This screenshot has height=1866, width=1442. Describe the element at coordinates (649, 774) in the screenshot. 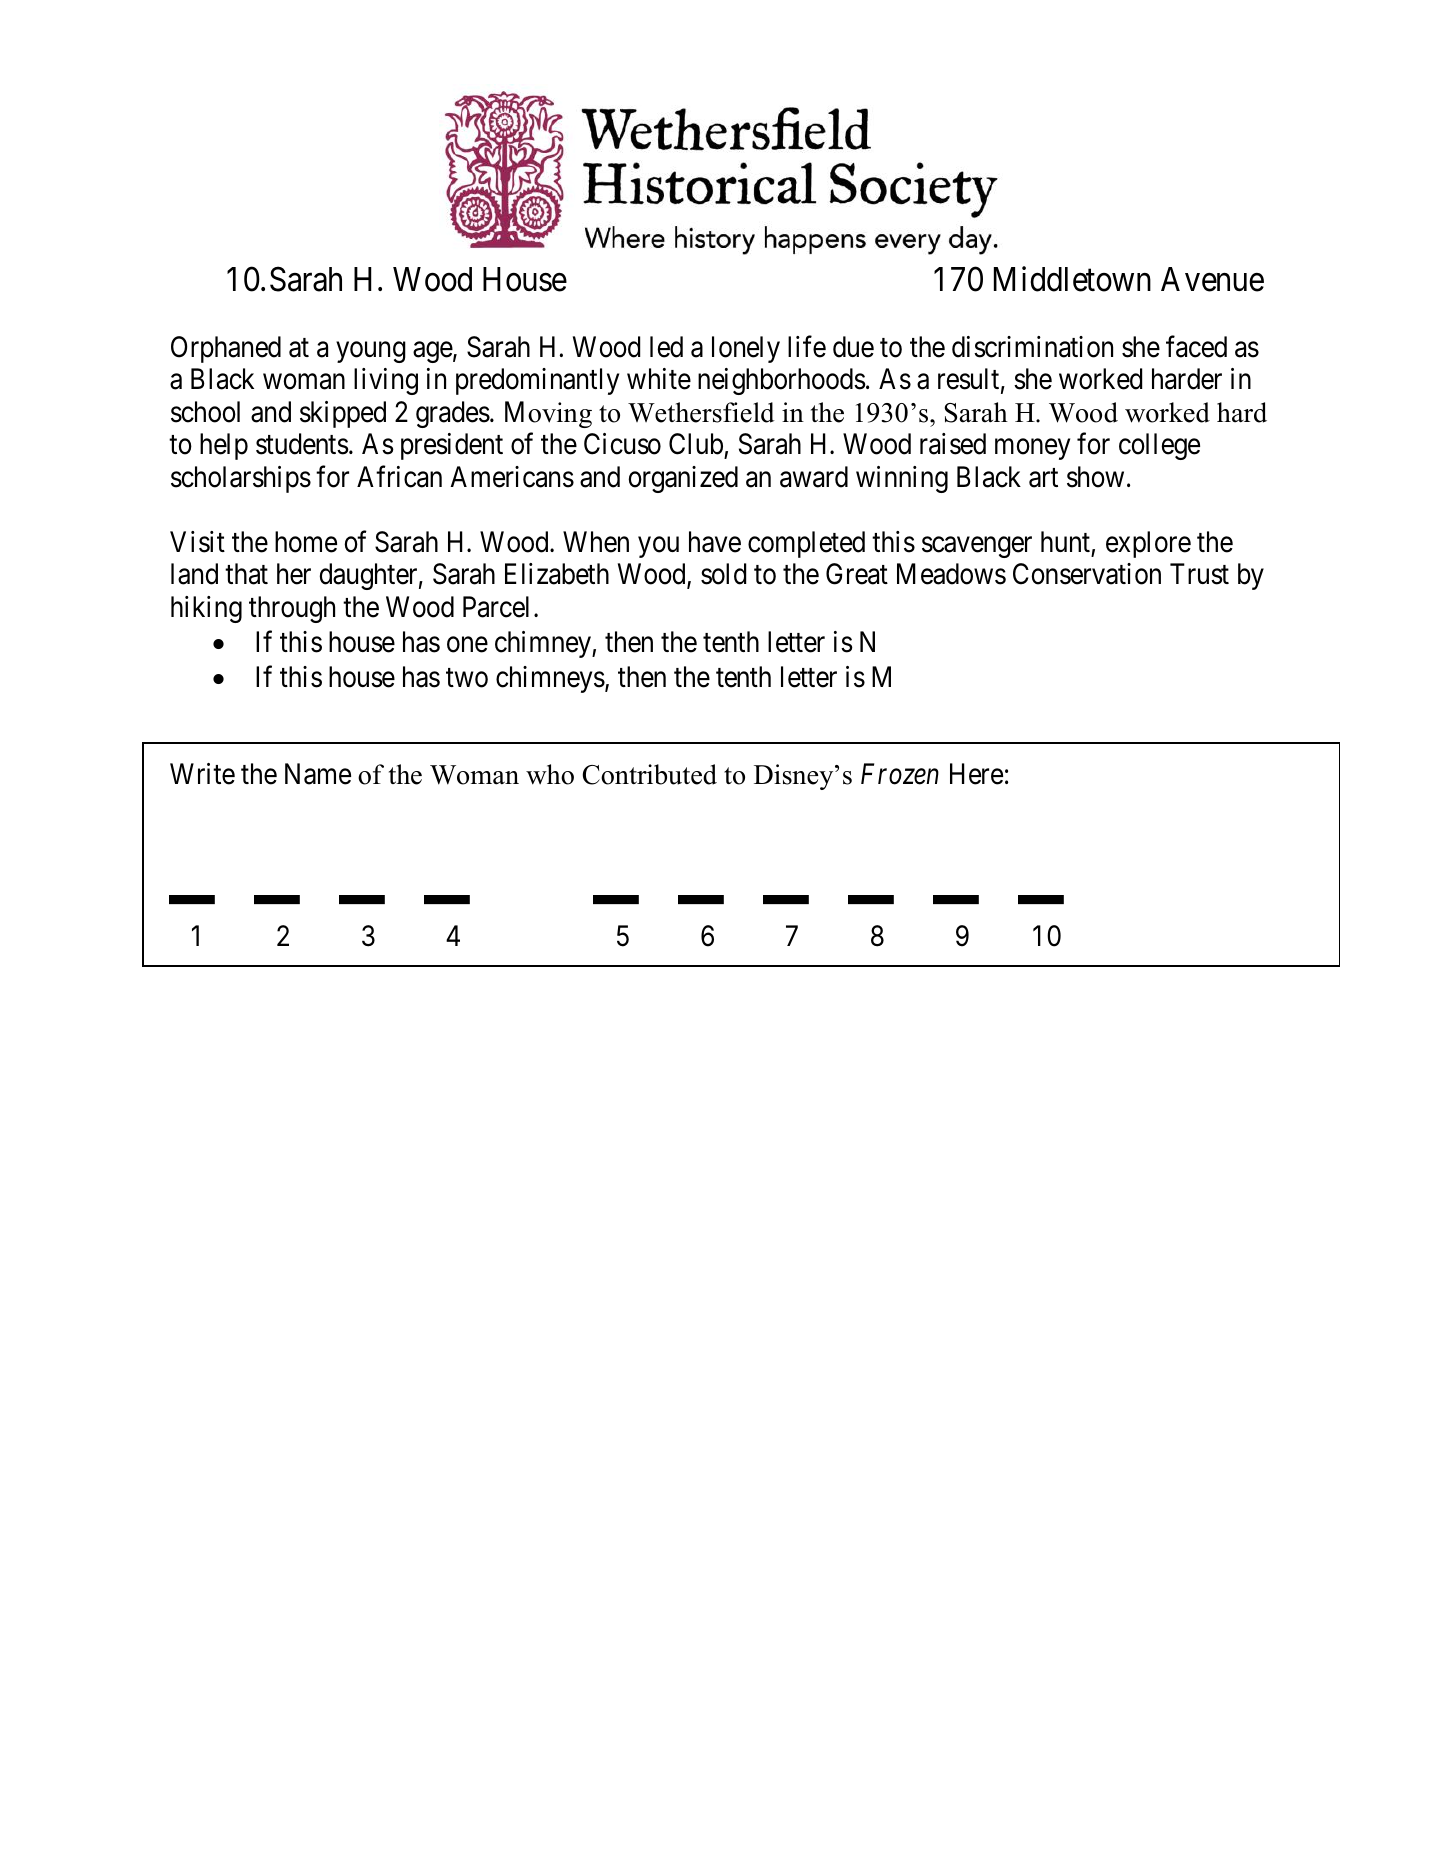

I see `Contributed` at that location.
